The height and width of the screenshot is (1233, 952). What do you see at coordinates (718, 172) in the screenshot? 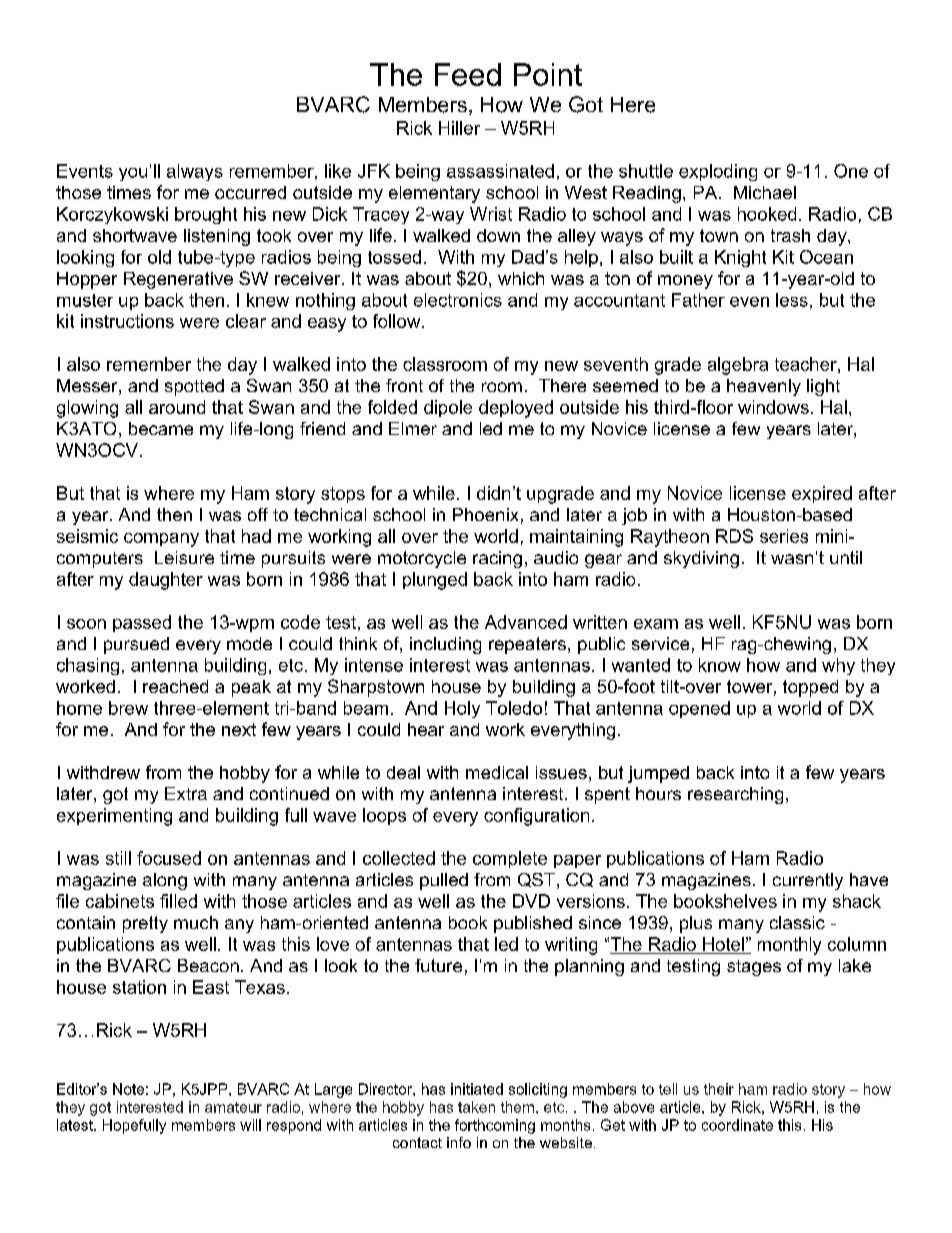
I see `exploding` at bounding box center [718, 172].
